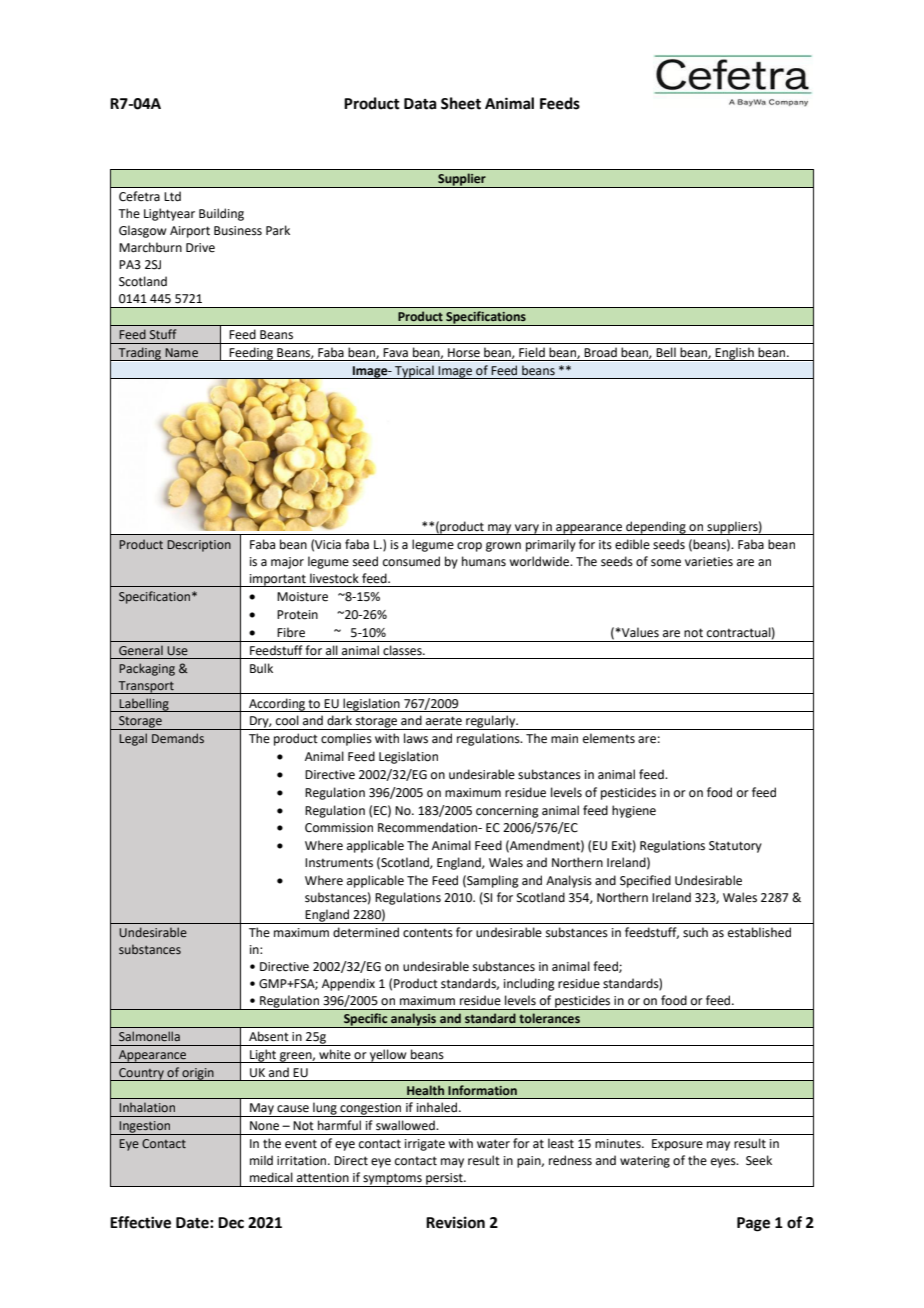 Image resolution: width=924 pixels, height=1308 pixels. Describe the element at coordinates (634, 811) in the page. I see `hygiene` at that location.
